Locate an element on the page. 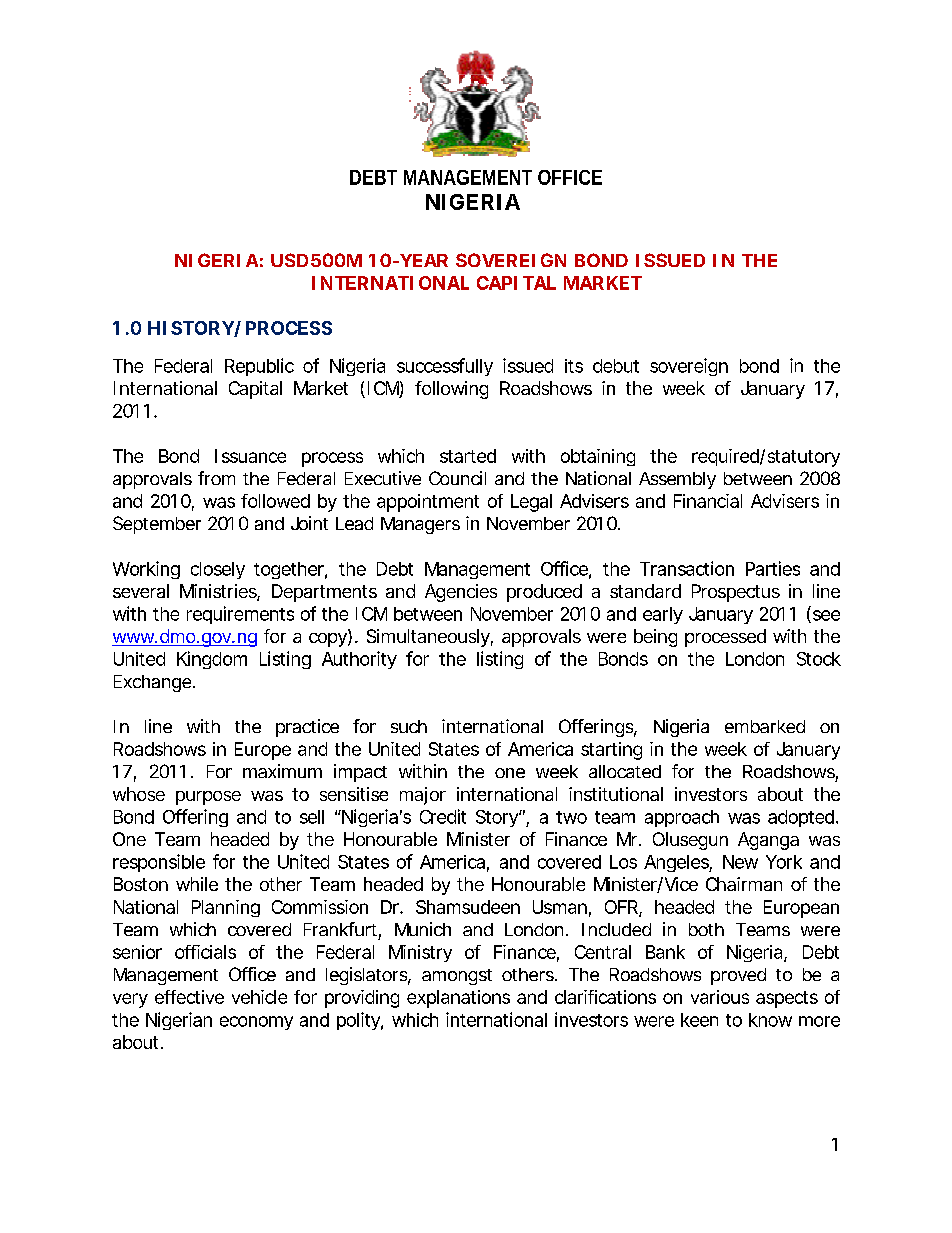 The width and height of the document is (952, 1233). copy is located at coordinates (329, 638).
